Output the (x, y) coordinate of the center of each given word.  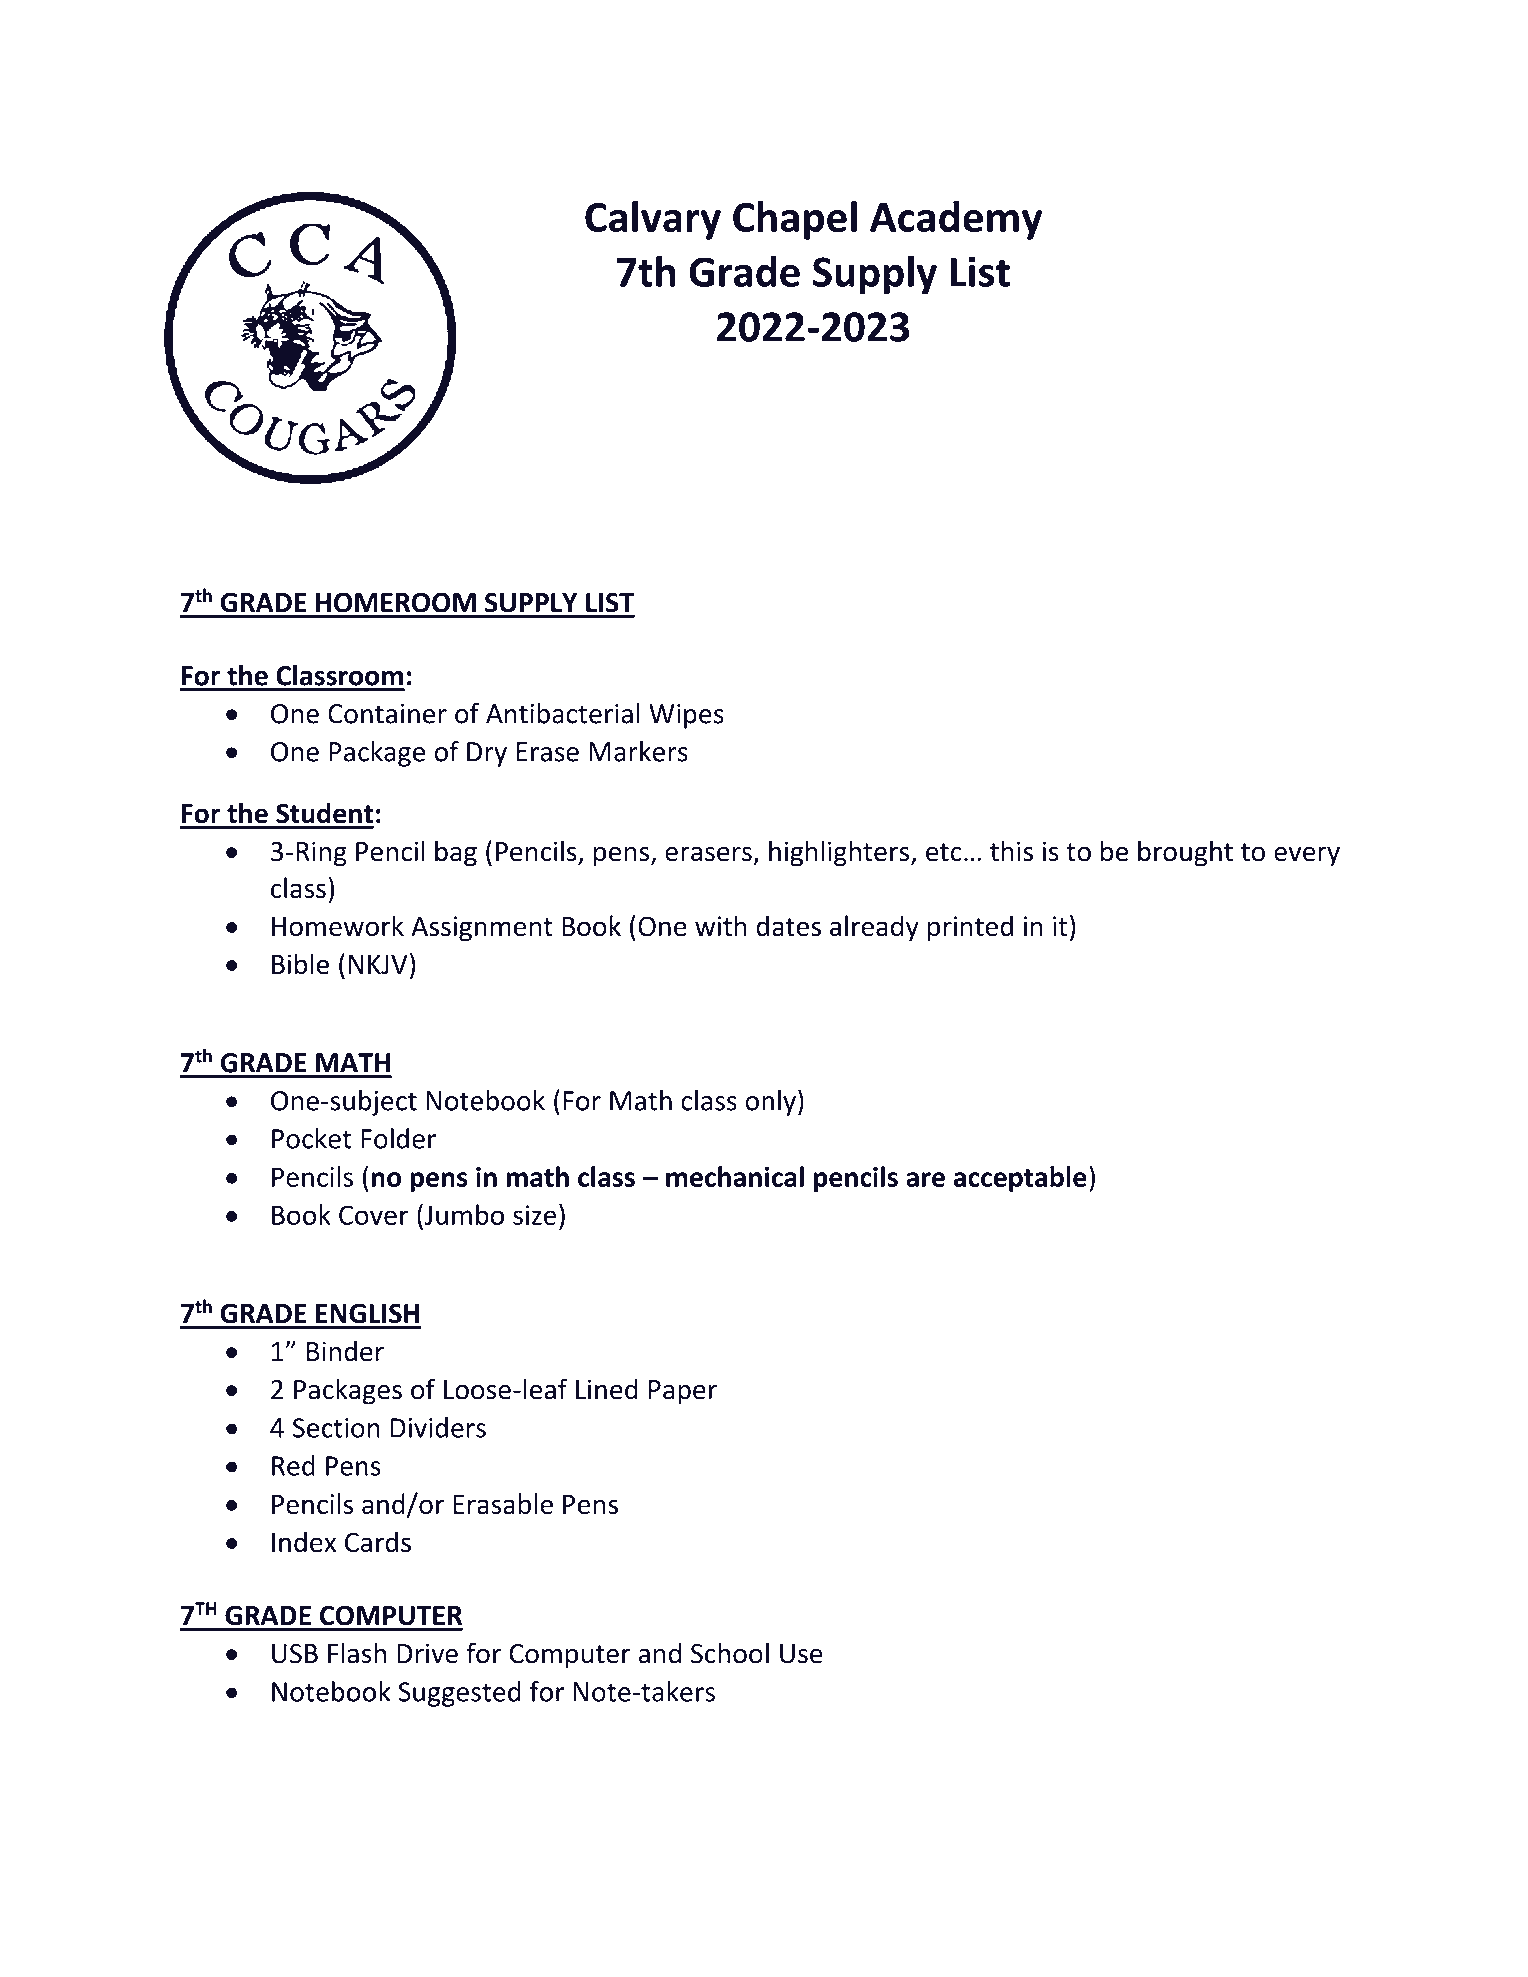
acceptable (1020, 1179)
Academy (956, 220)
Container (387, 713)
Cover (373, 1215)
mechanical (735, 1176)
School (730, 1653)
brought (1185, 853)
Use (801, 1654)
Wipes (686, 716)
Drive (427, 1653)
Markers (638, 751)
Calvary (653, 220)
